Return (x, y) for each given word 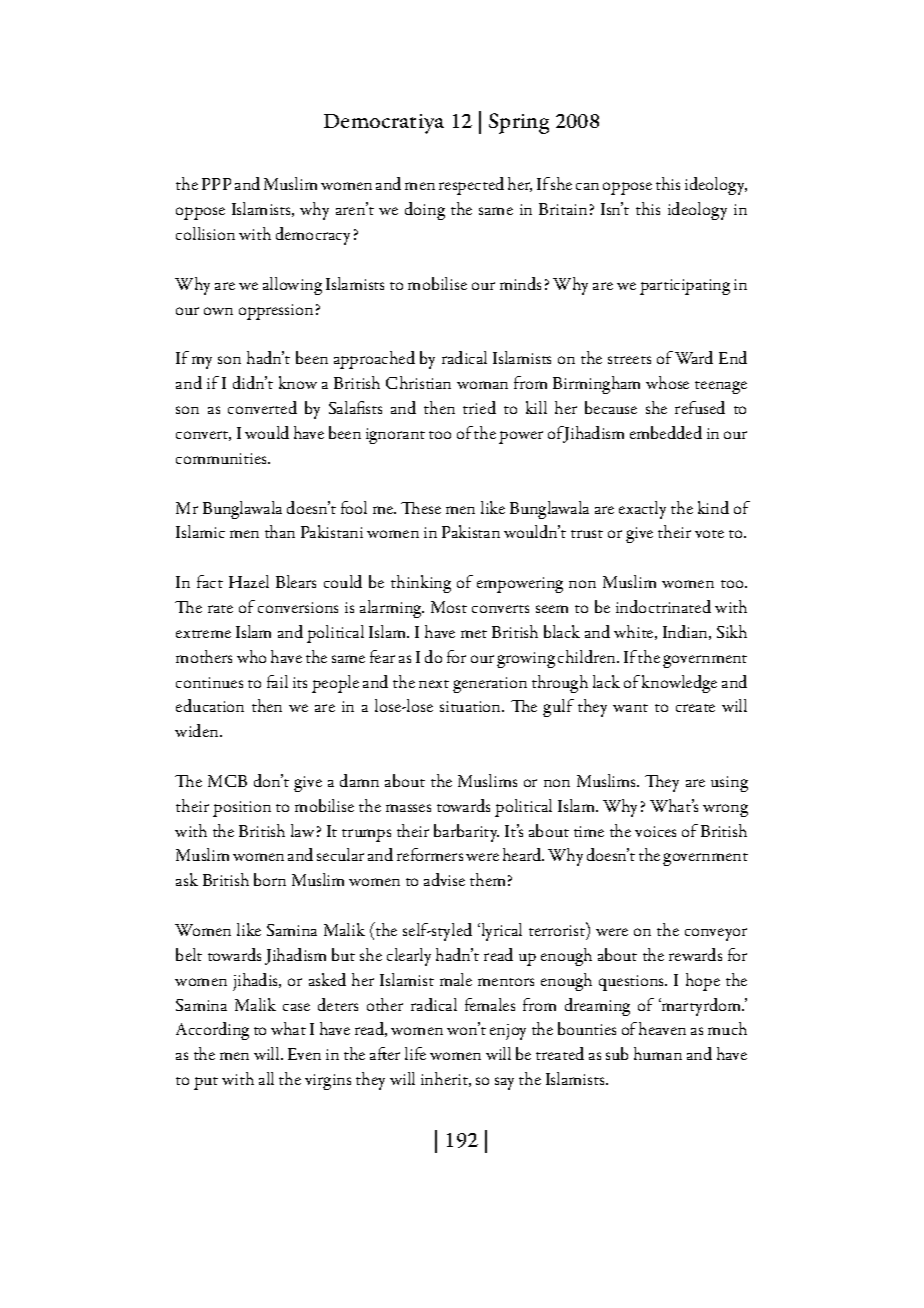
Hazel (249, 581)
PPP (216, 184)
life (415, 1053)
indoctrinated (663, 606)
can (587, 186)
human (658, 1053)
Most (449, 607)
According (212, 1031)
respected (471, 186)
